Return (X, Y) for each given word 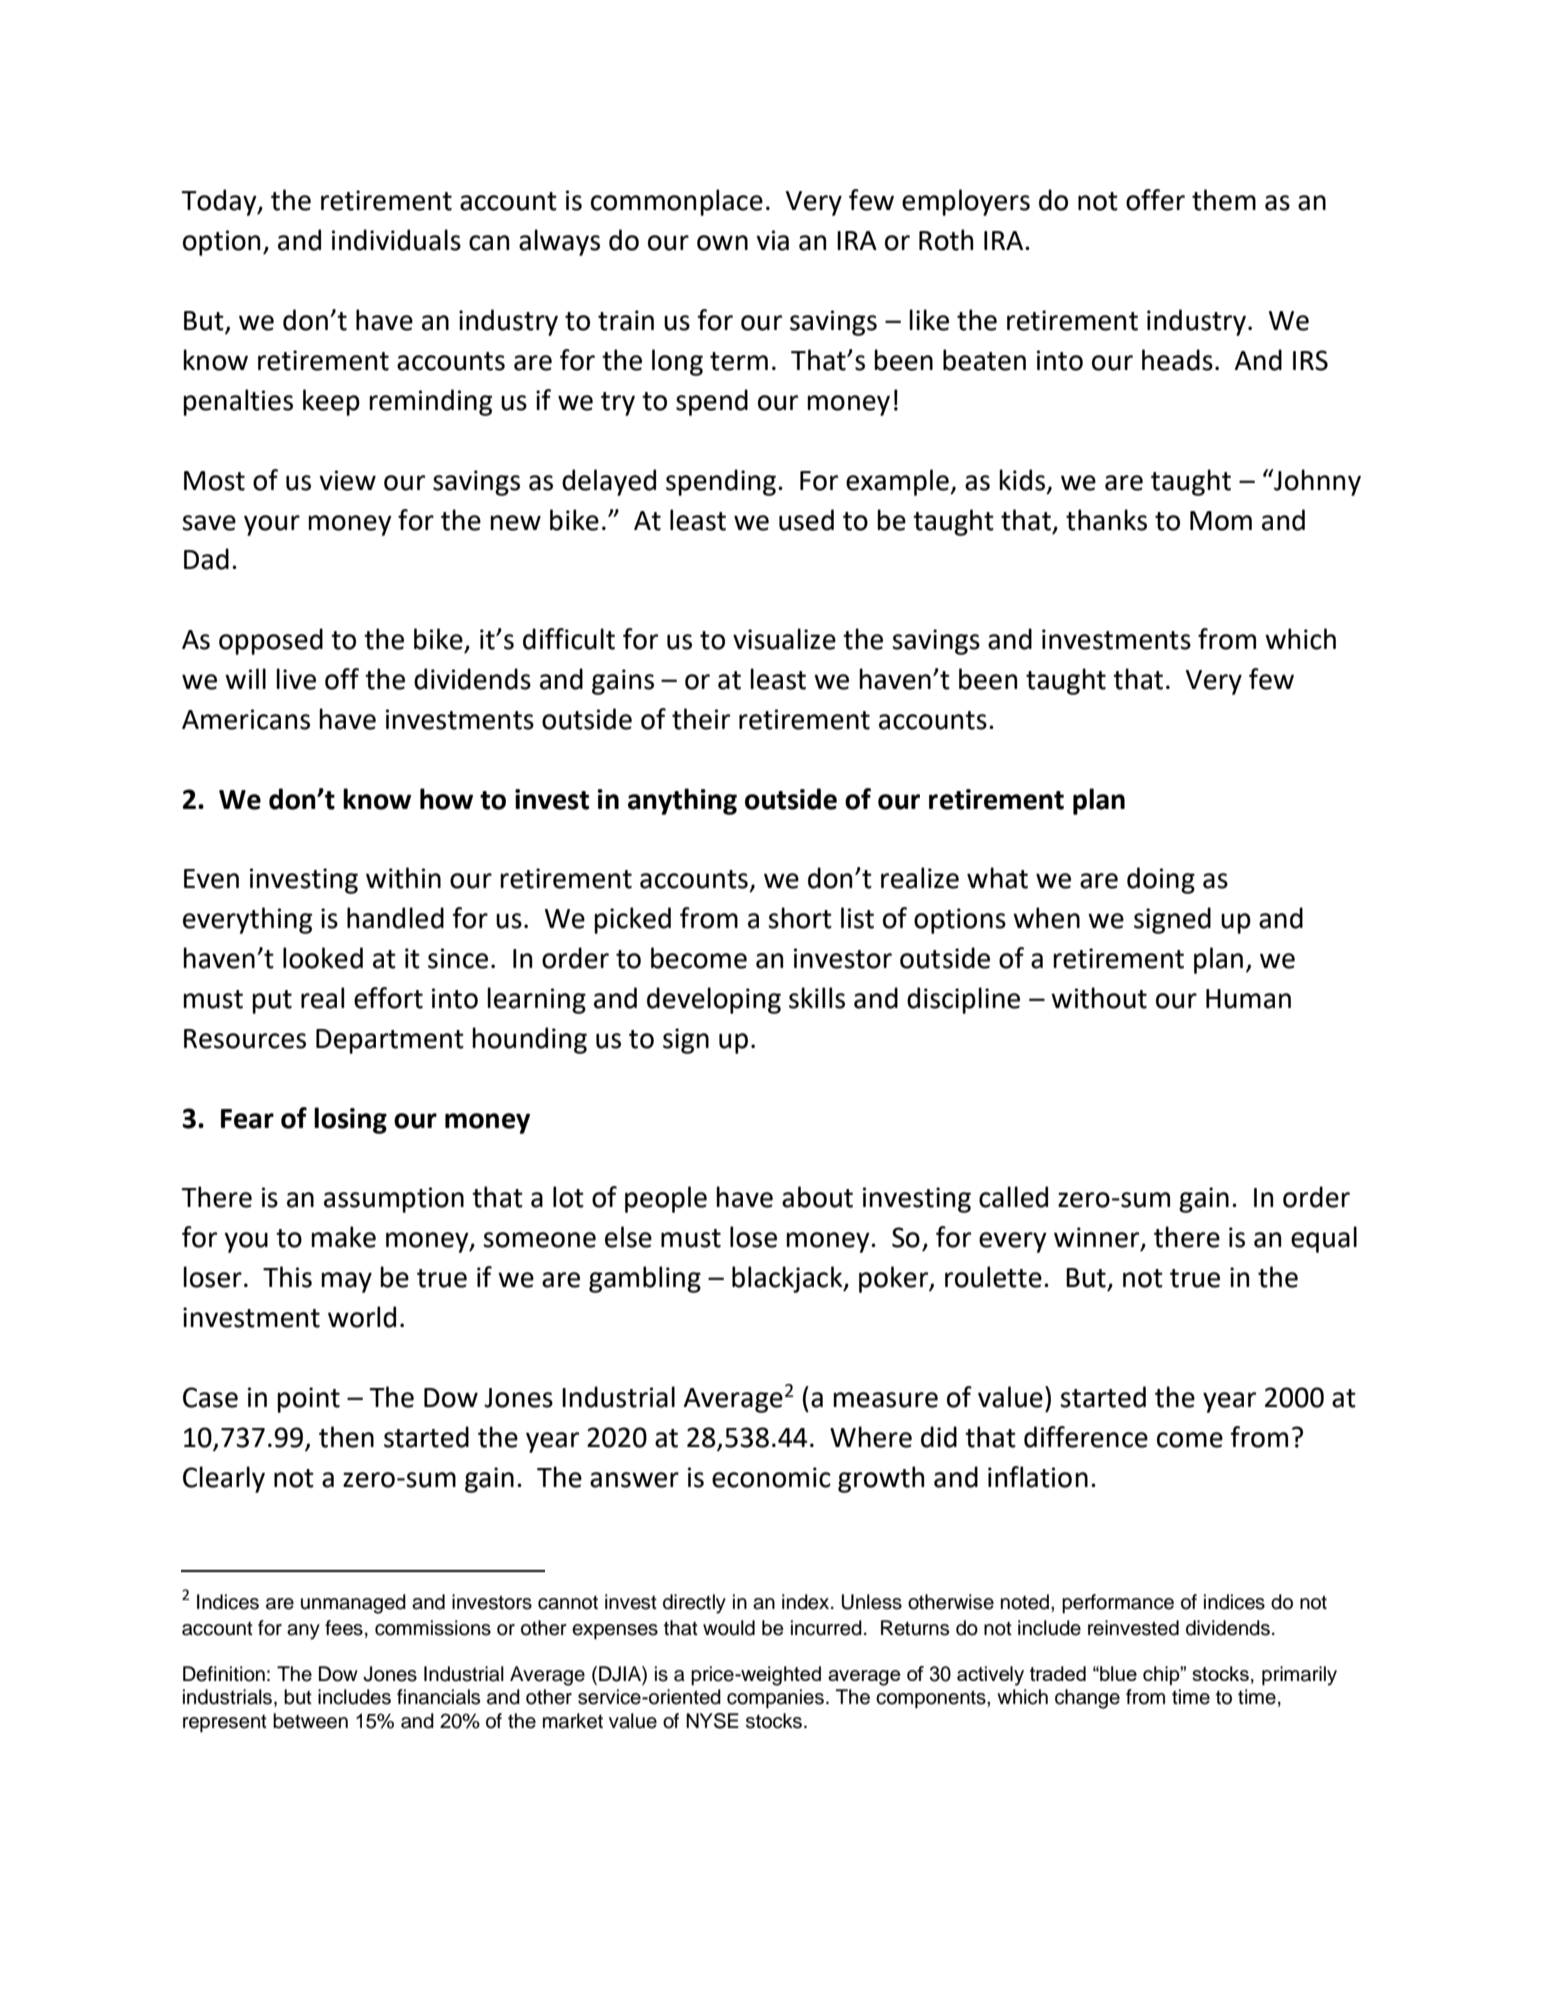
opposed (271, 641)
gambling (645, 1279)
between (310, 1721)
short (800, 918)
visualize (784, 639)
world (362, 1317)
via (772, 240)
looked (323, 958)
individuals (396, 240)
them (1224, 200)
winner (1098, 1238)
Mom (1221, 521)
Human (1248, 999)
